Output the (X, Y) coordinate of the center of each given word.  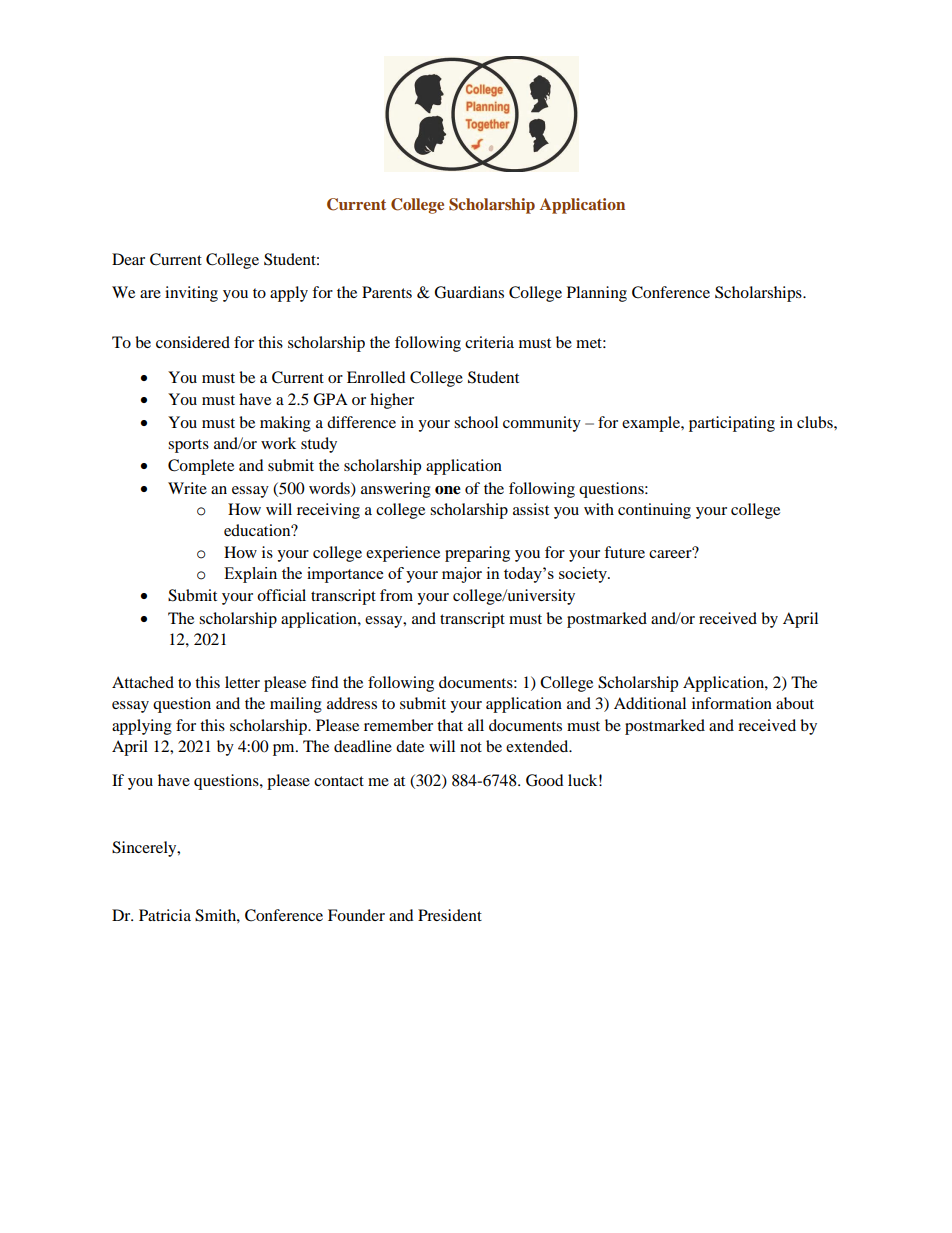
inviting (191, 294)
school (476, 422)
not (471, 747)
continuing (654, 511)
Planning (597, 294)
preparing (477, 554)
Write (187, 488)
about (795, 703)
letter (242, 682)
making (285, 424)
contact (339, 781)
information (732, 703)
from (396, 595)
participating (732, 424)
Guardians (469, 292)
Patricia (165, 915)
